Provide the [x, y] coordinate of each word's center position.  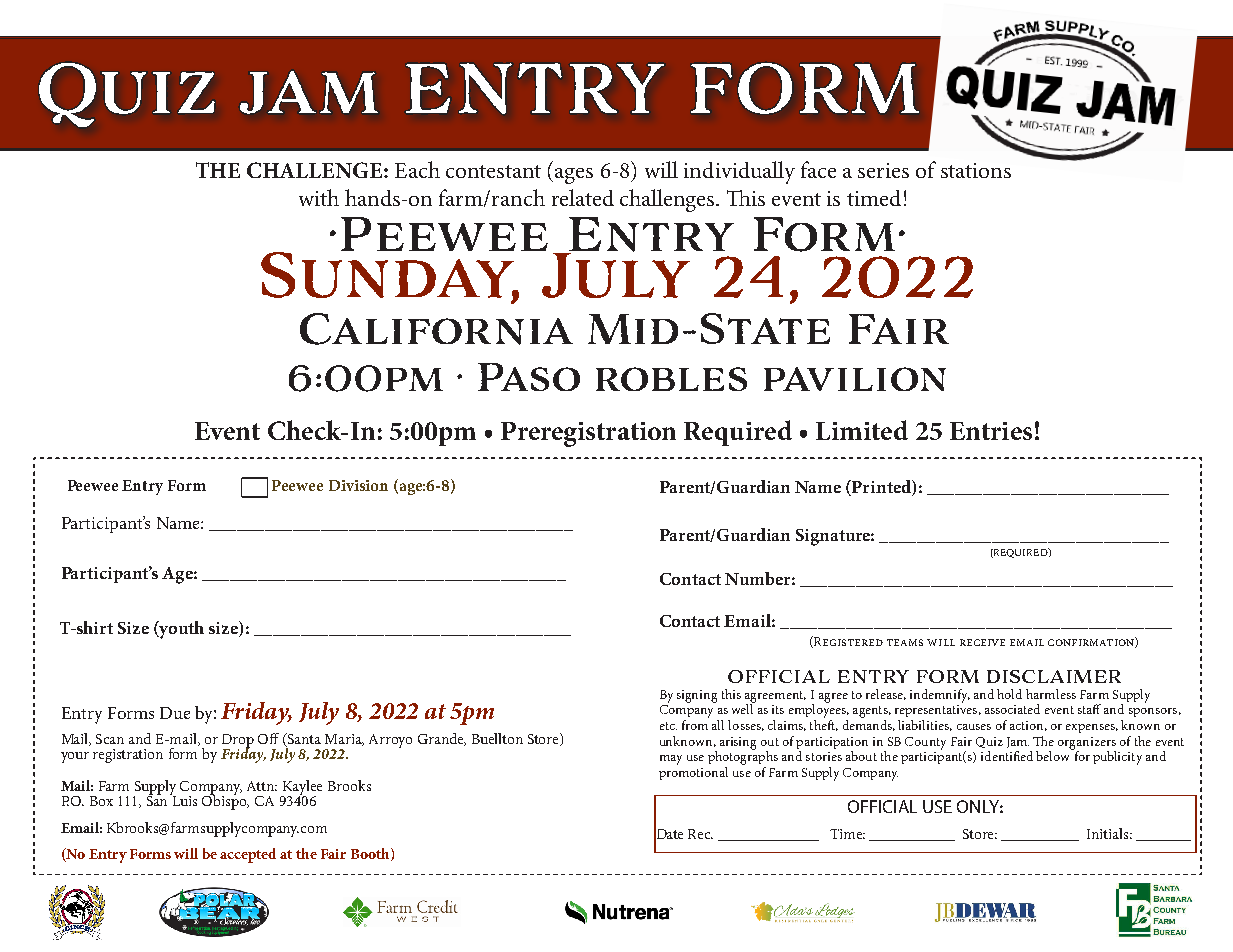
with [319, 197]
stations [976, 170]
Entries [991, 431]
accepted [248, 855]
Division [358, 485]
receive [982, 642]
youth [181, 630]
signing [697, 696]
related [583, 197]
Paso [529, 377]
